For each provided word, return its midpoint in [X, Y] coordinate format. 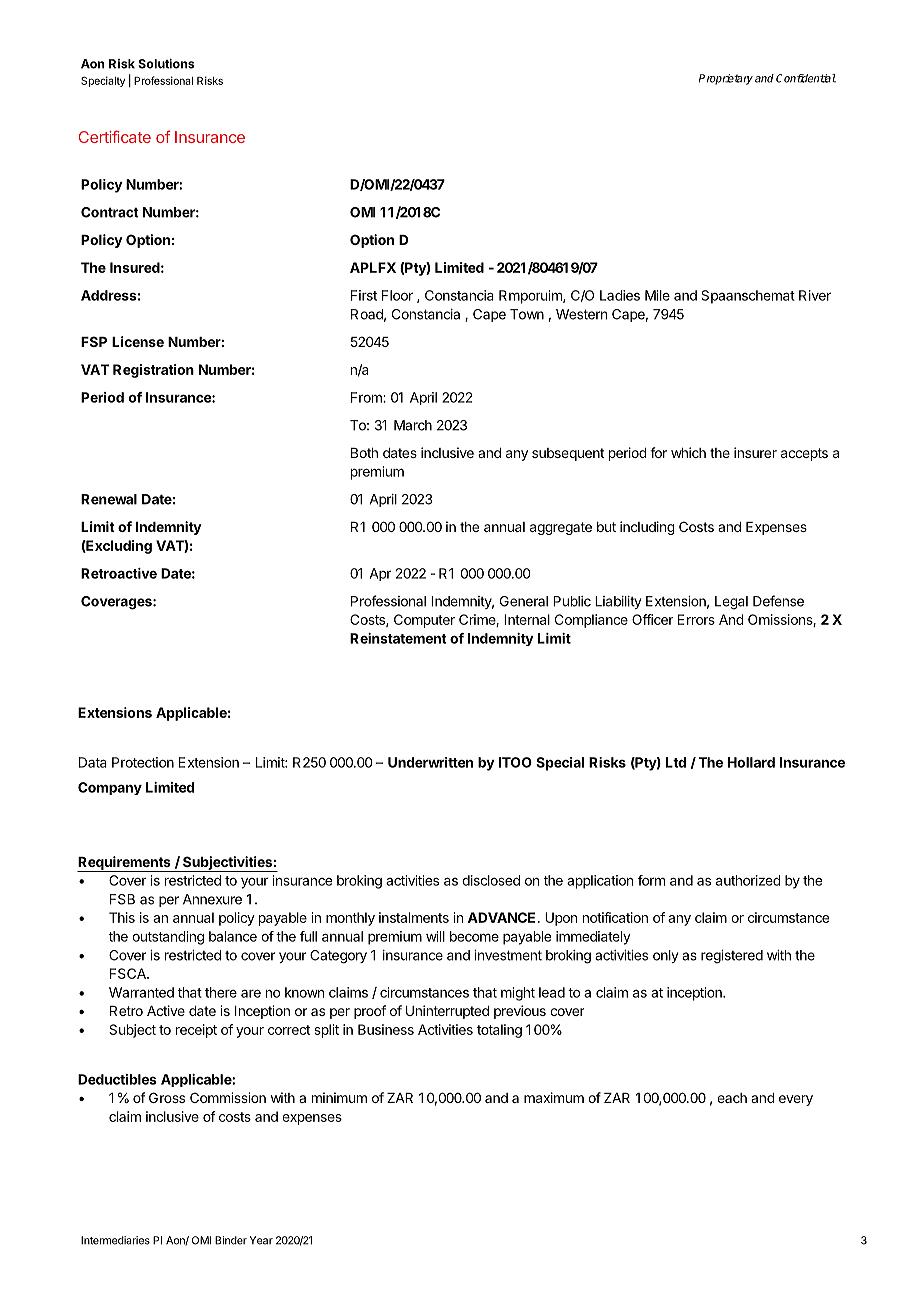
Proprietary [726, 79]
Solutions [166, 64]
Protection [143, 762]
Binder [231, 1240]
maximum [554, 1097]
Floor [397, 295]
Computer [424, 621]
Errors [696, 619]
